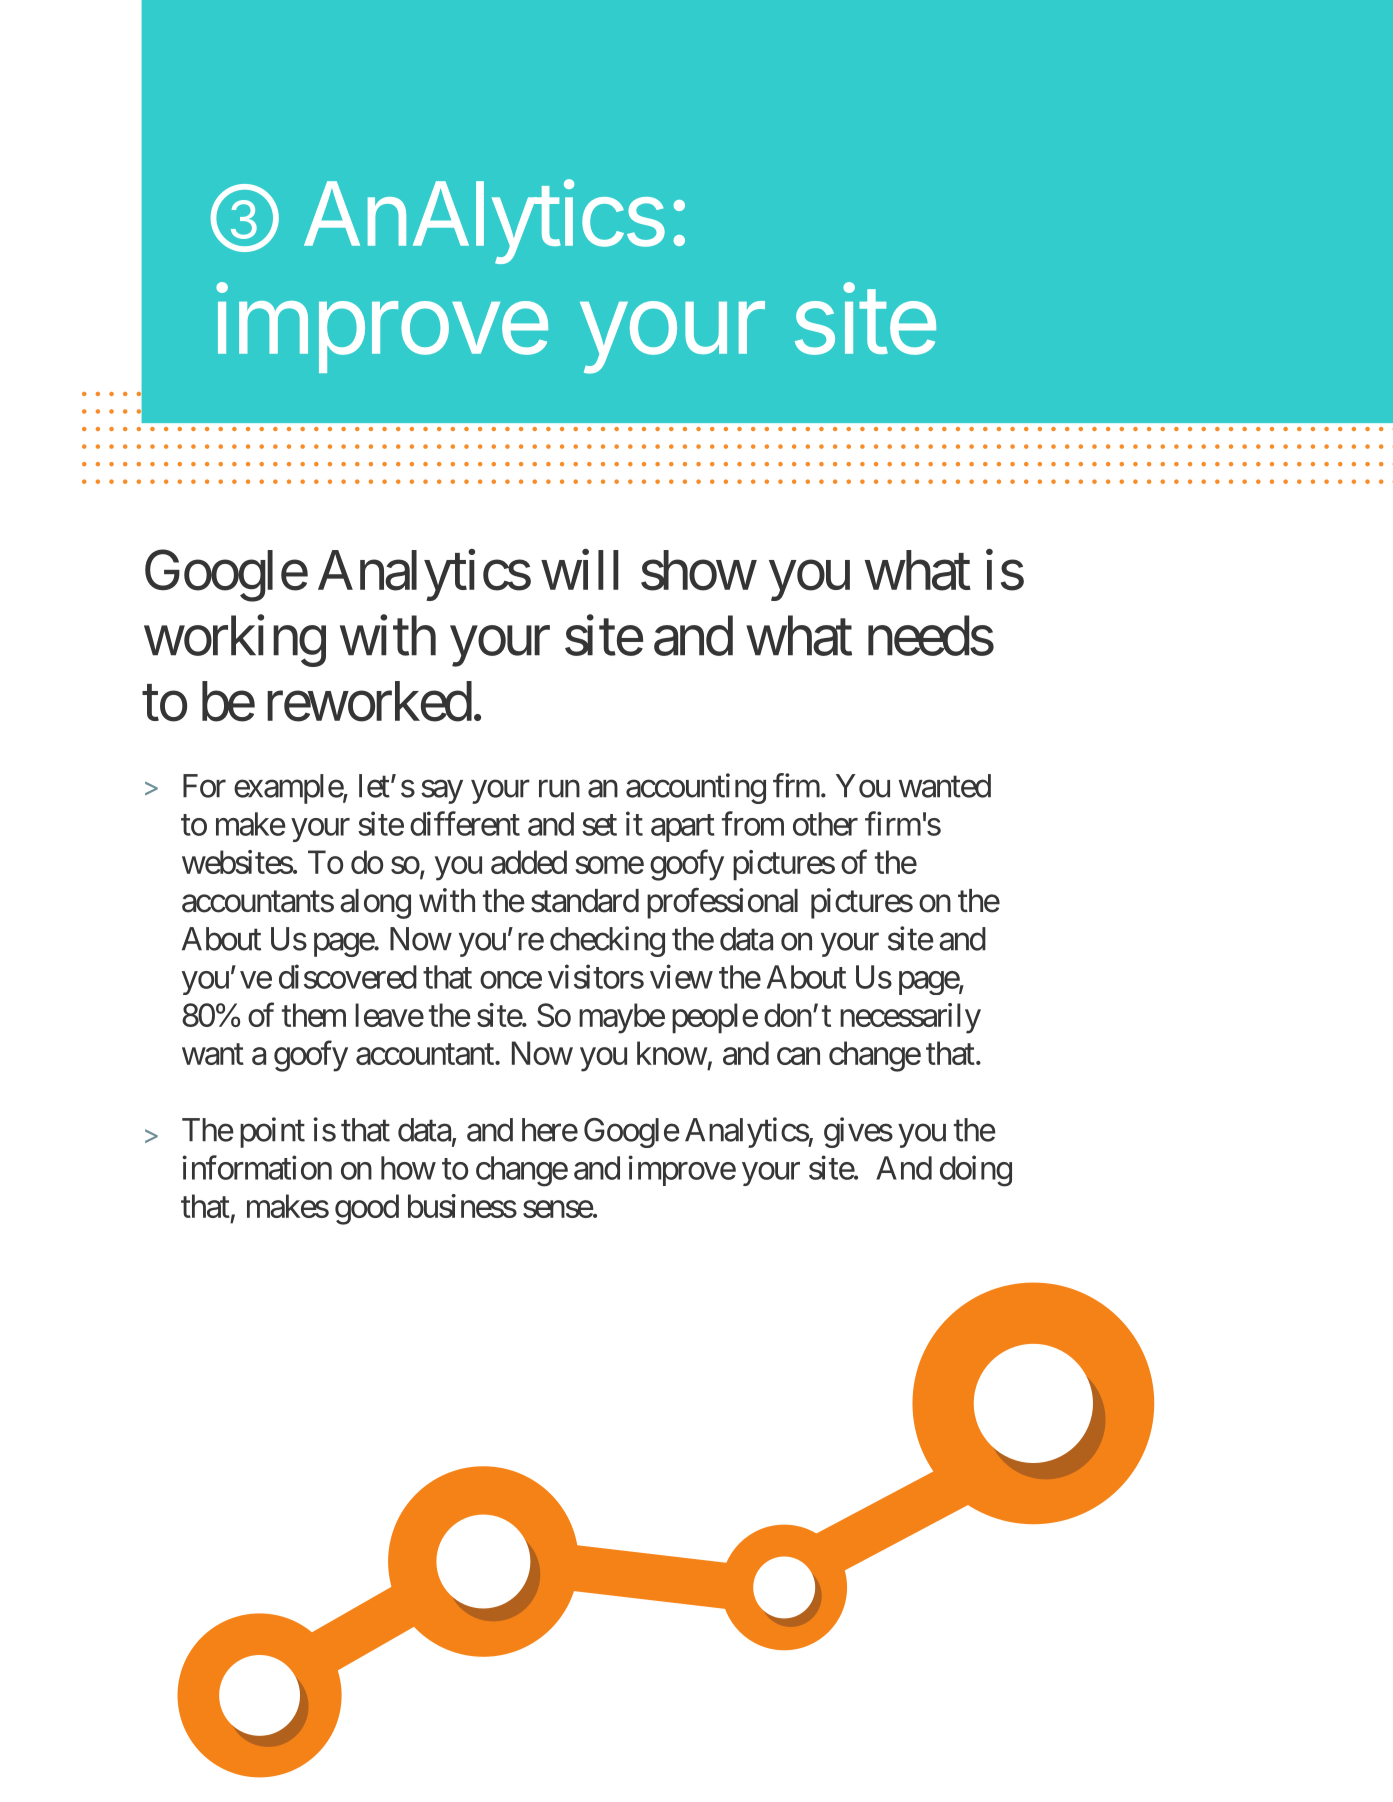 The width and height of the page is (1393, 1802). I want to click on different, so click(465, 823).
